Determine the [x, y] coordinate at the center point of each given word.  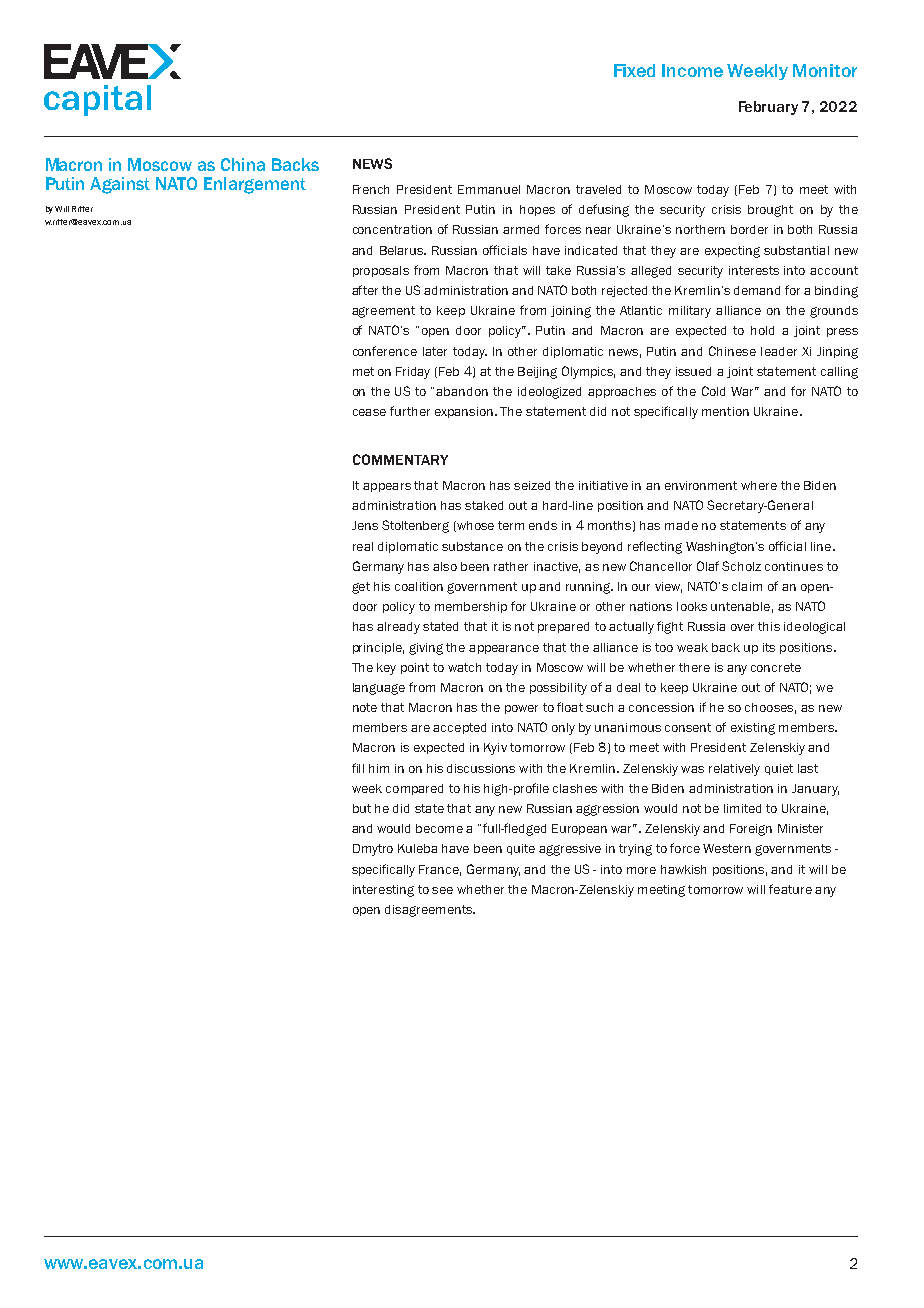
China [243, 164]
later [435, 351]
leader [779, 351]
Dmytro [373, 850]
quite [521, 849]
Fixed [634, 70]
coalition [419, 586]
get [361, 588]
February [768, 108]
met [363, 371]
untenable [740, 606]
